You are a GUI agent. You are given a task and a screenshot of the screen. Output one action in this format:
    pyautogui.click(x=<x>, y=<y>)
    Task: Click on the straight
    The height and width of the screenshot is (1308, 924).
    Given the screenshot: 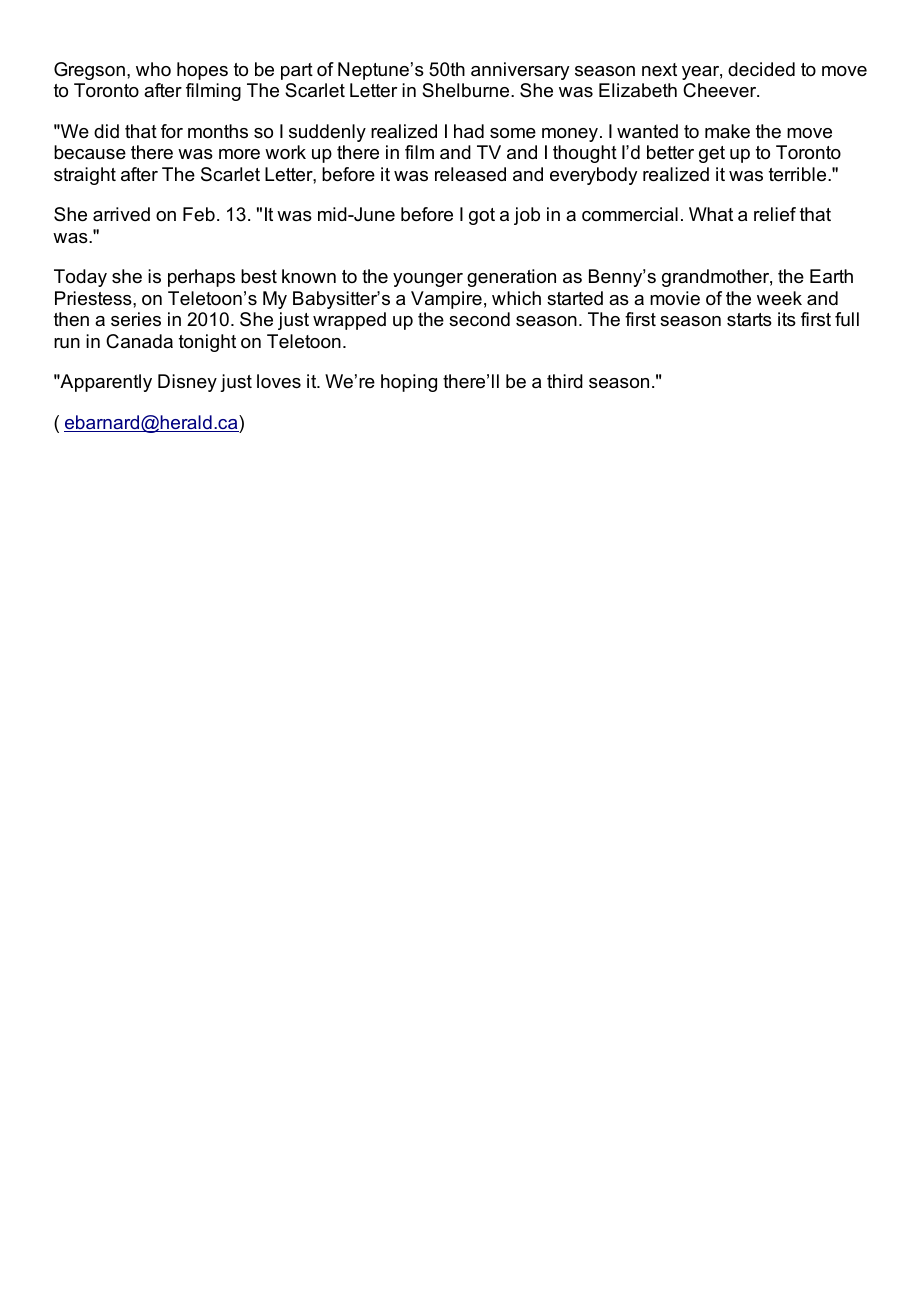 What is the action you would take?
    pyautogui.click(x=85, y=176)
